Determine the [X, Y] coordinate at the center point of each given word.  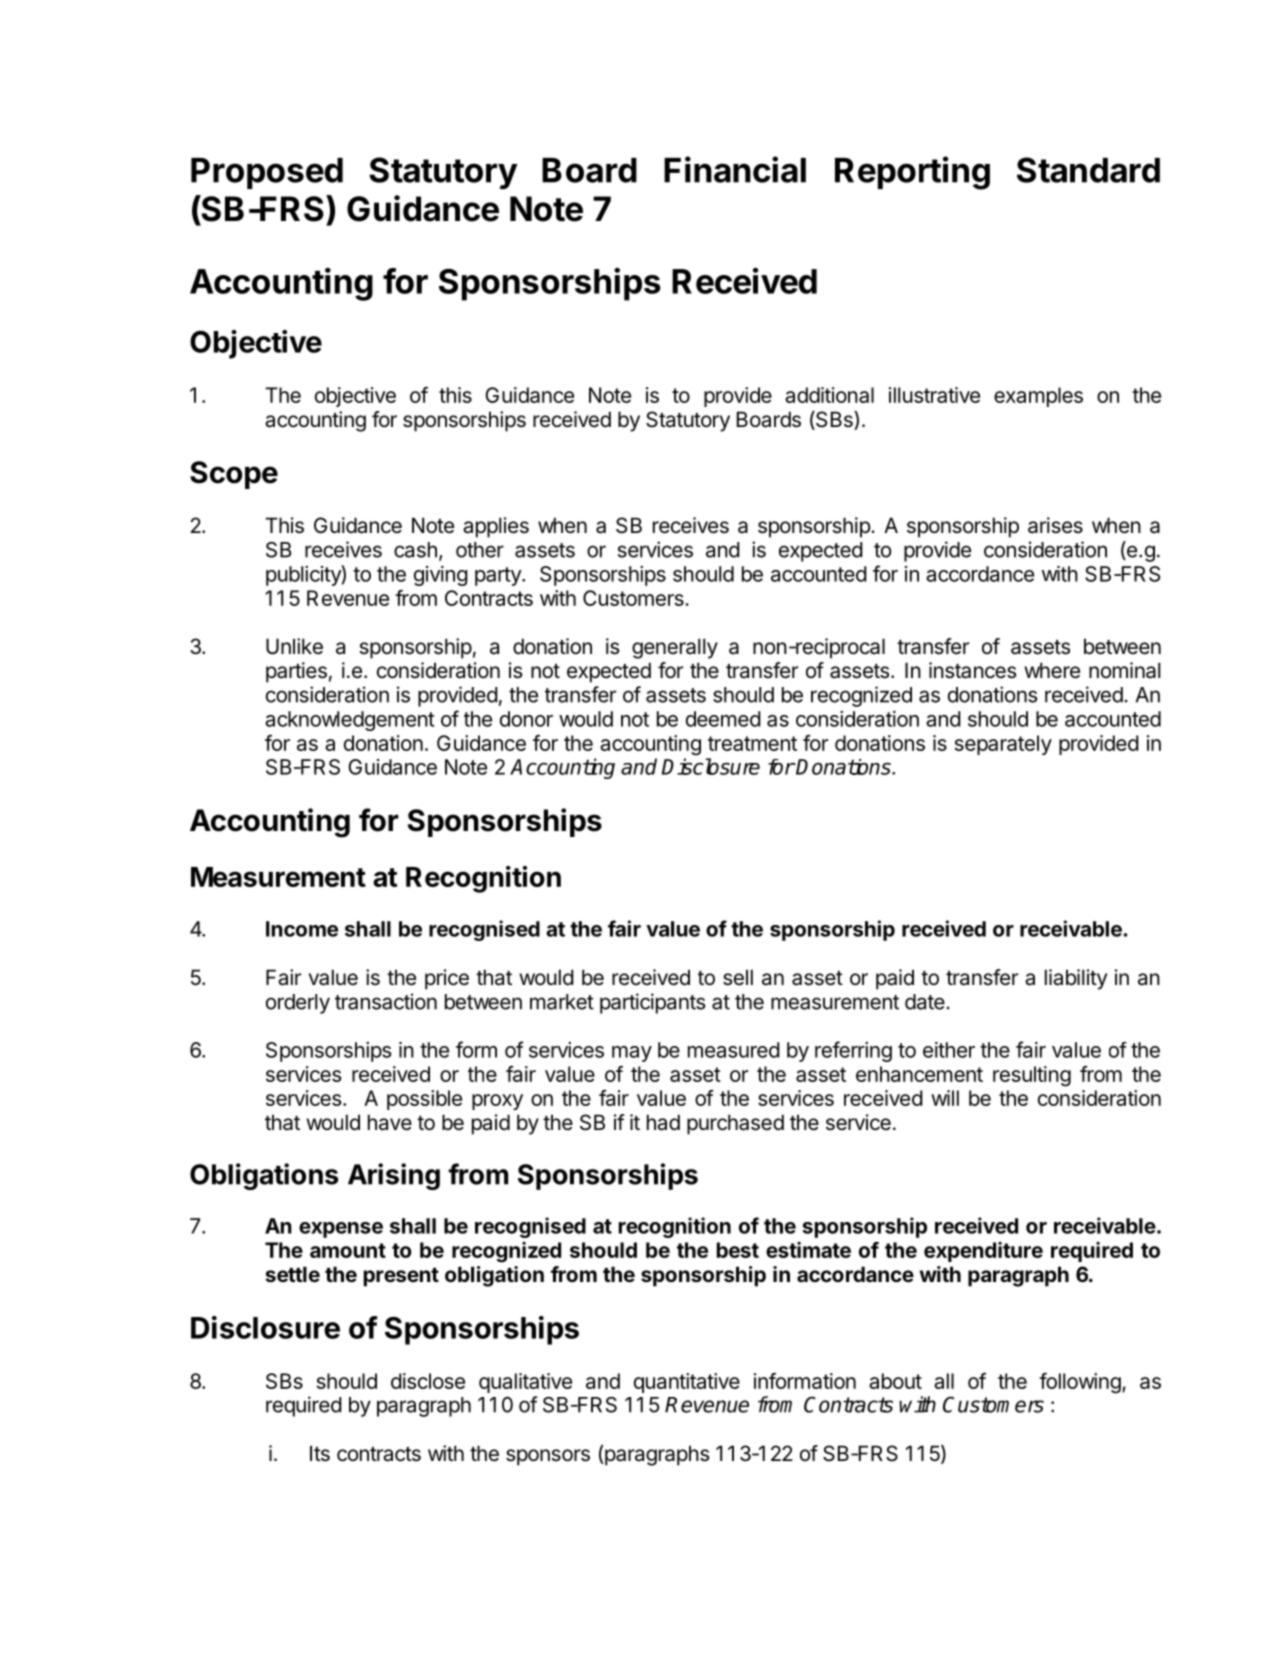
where [1052, 670]
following [1080, 1383]
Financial [735, 169]
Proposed [267, 173]
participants [652, 1003]
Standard [1088, 170]
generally [675, 648]
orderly [298, 1004]
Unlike [294, 646]
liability [1076, 979]
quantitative [687, 1383]
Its [320, 1453]
